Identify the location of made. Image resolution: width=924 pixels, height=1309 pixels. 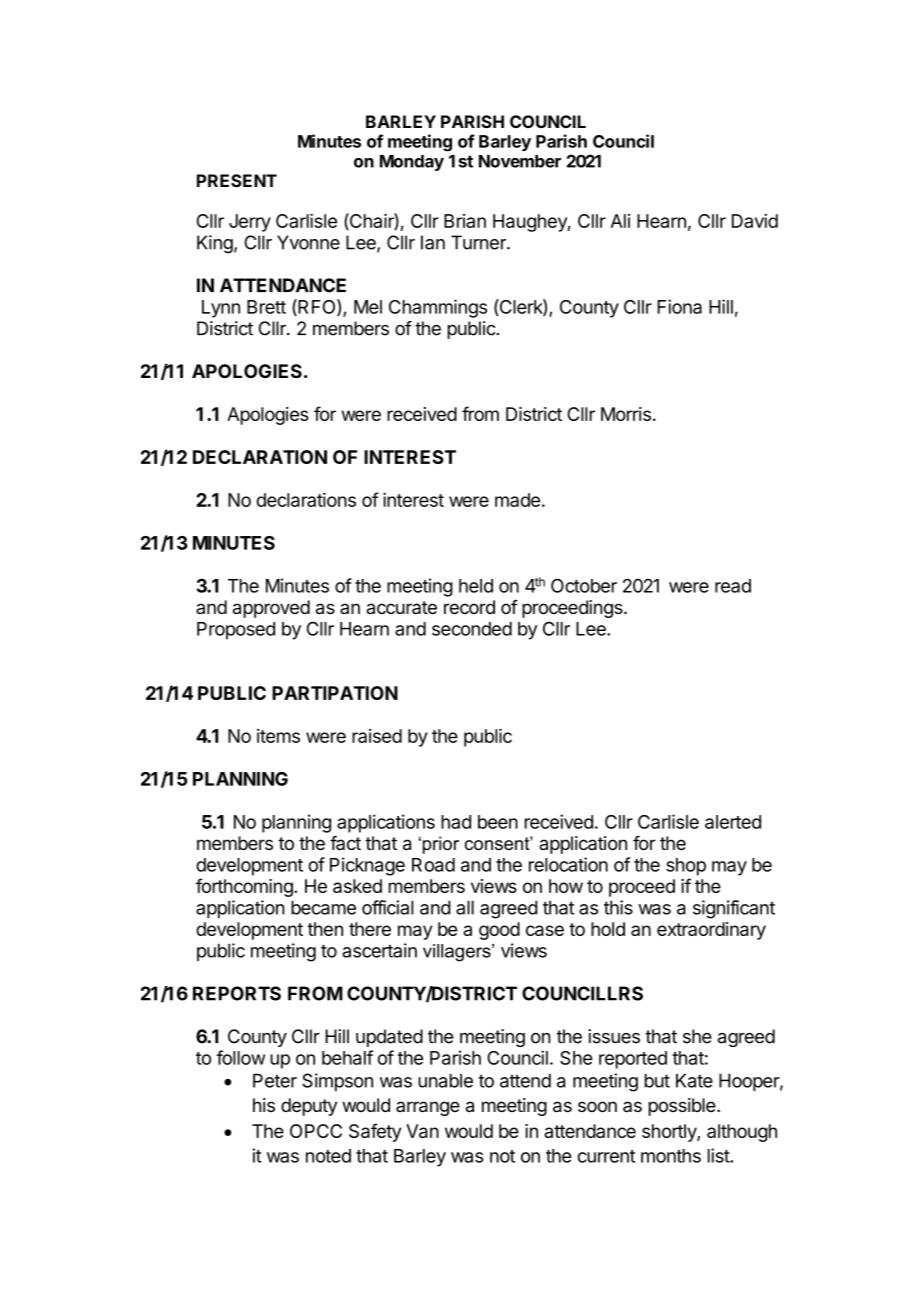
(517, 500).
